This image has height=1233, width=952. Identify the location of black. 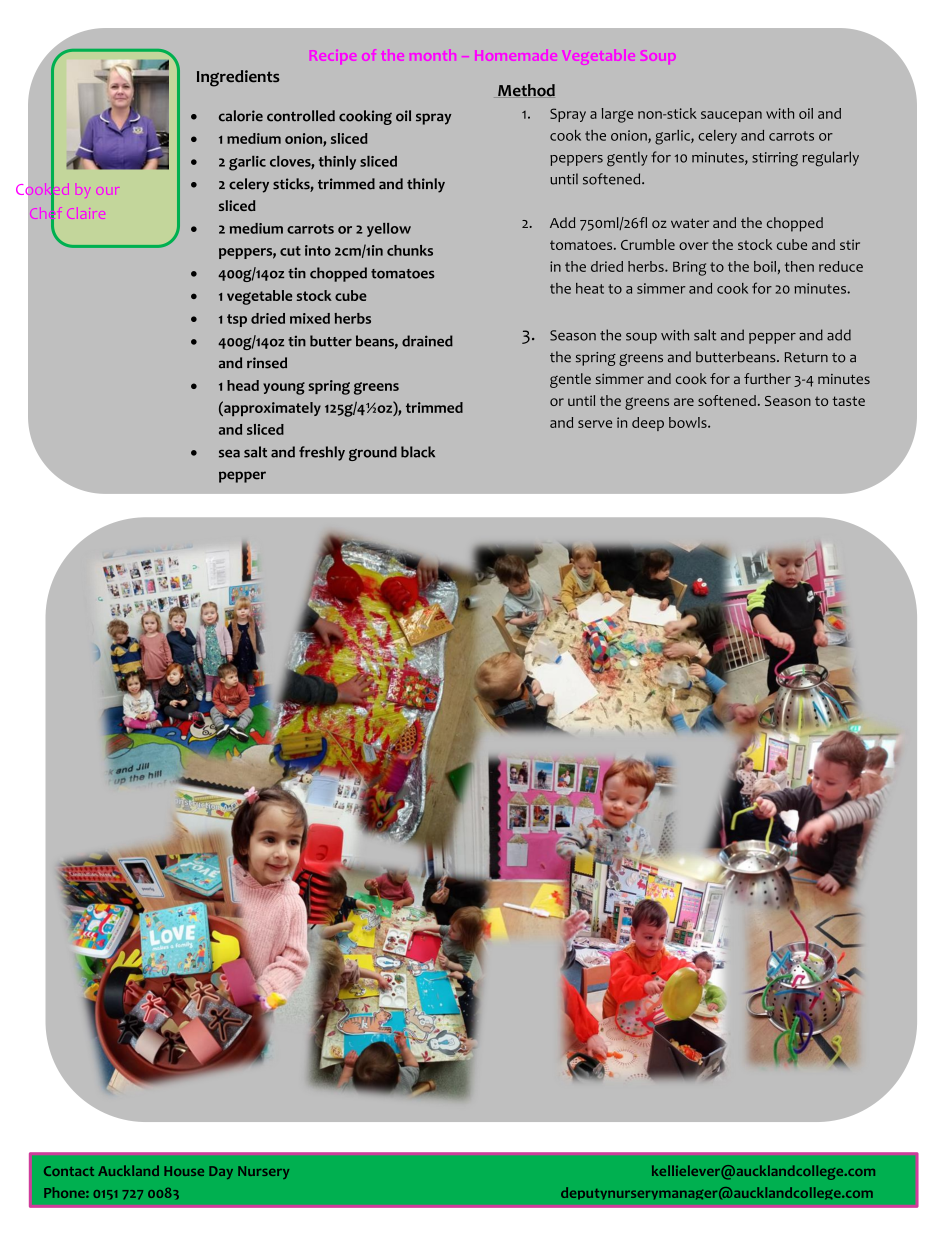
(418, 452).
